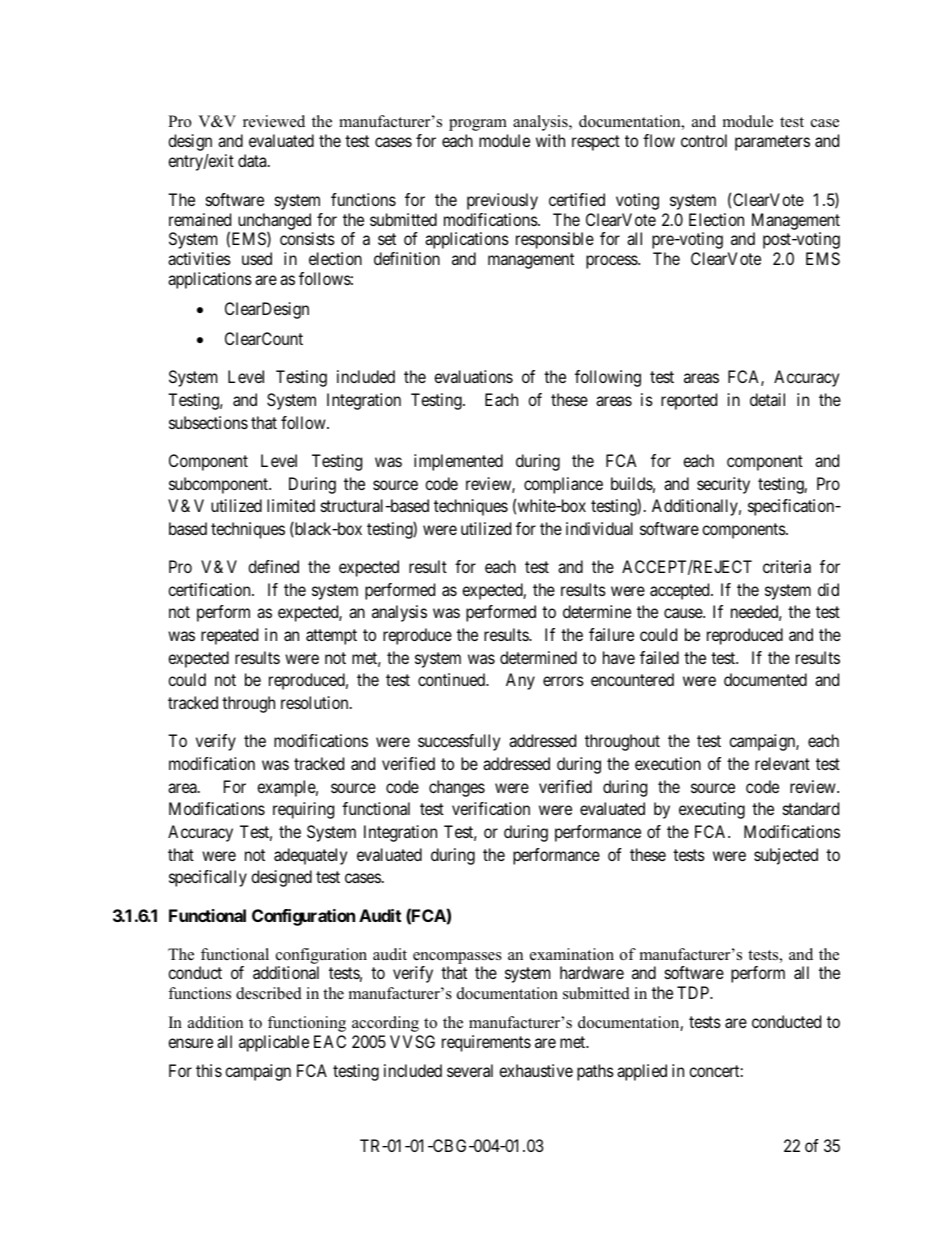  I want to click on with, so click(550, 140).
